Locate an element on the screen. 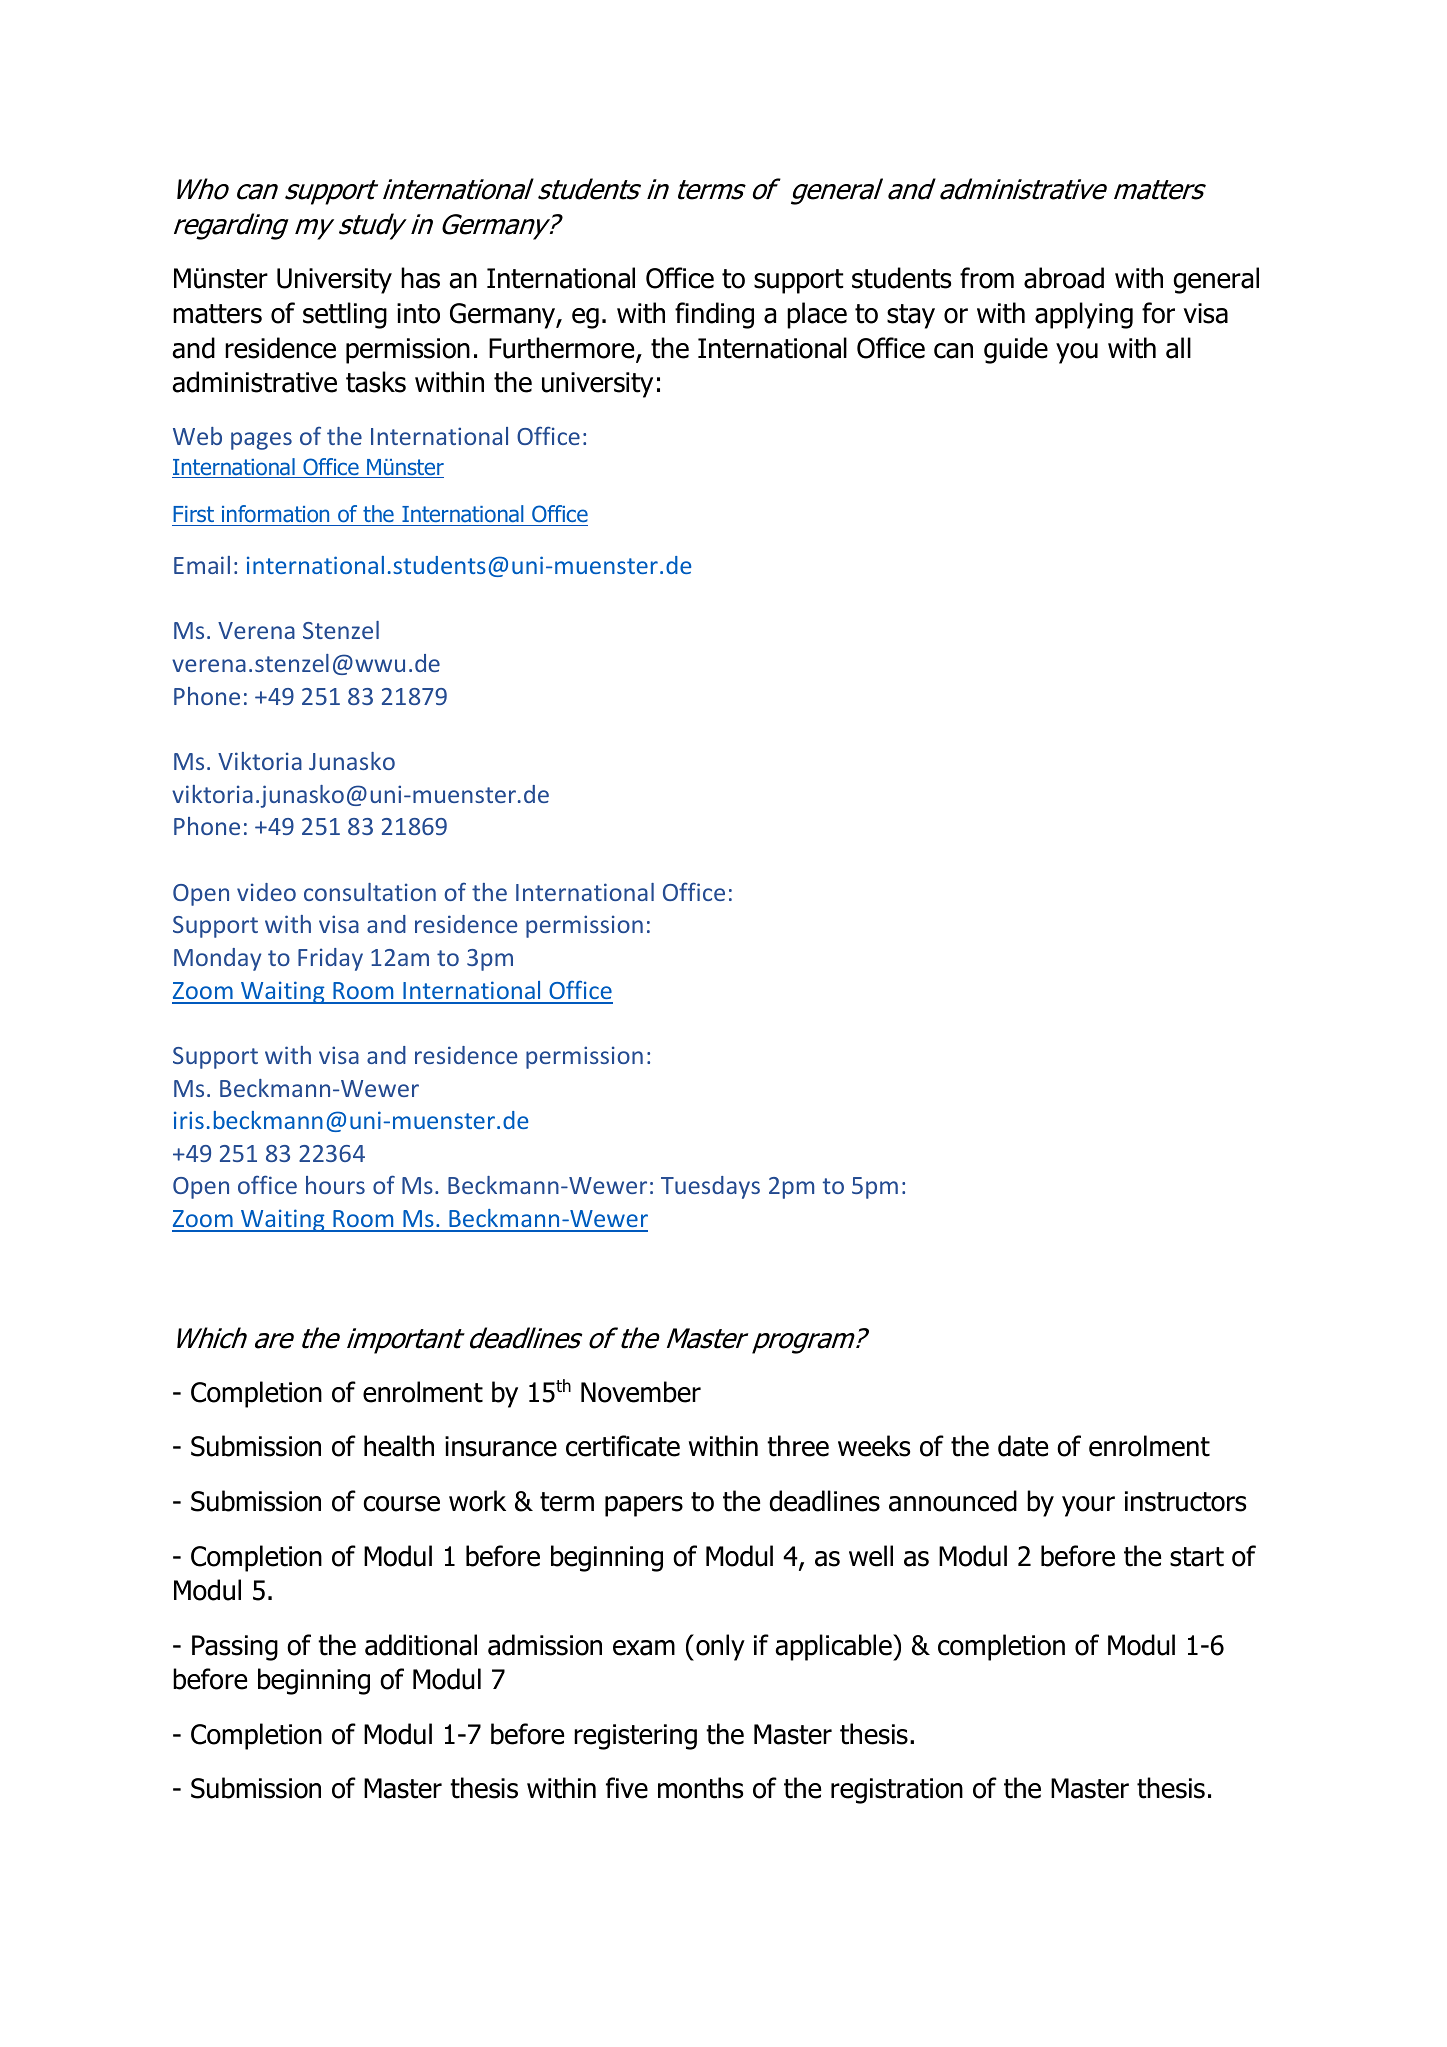  settling is located at coordinates (345, 315).
